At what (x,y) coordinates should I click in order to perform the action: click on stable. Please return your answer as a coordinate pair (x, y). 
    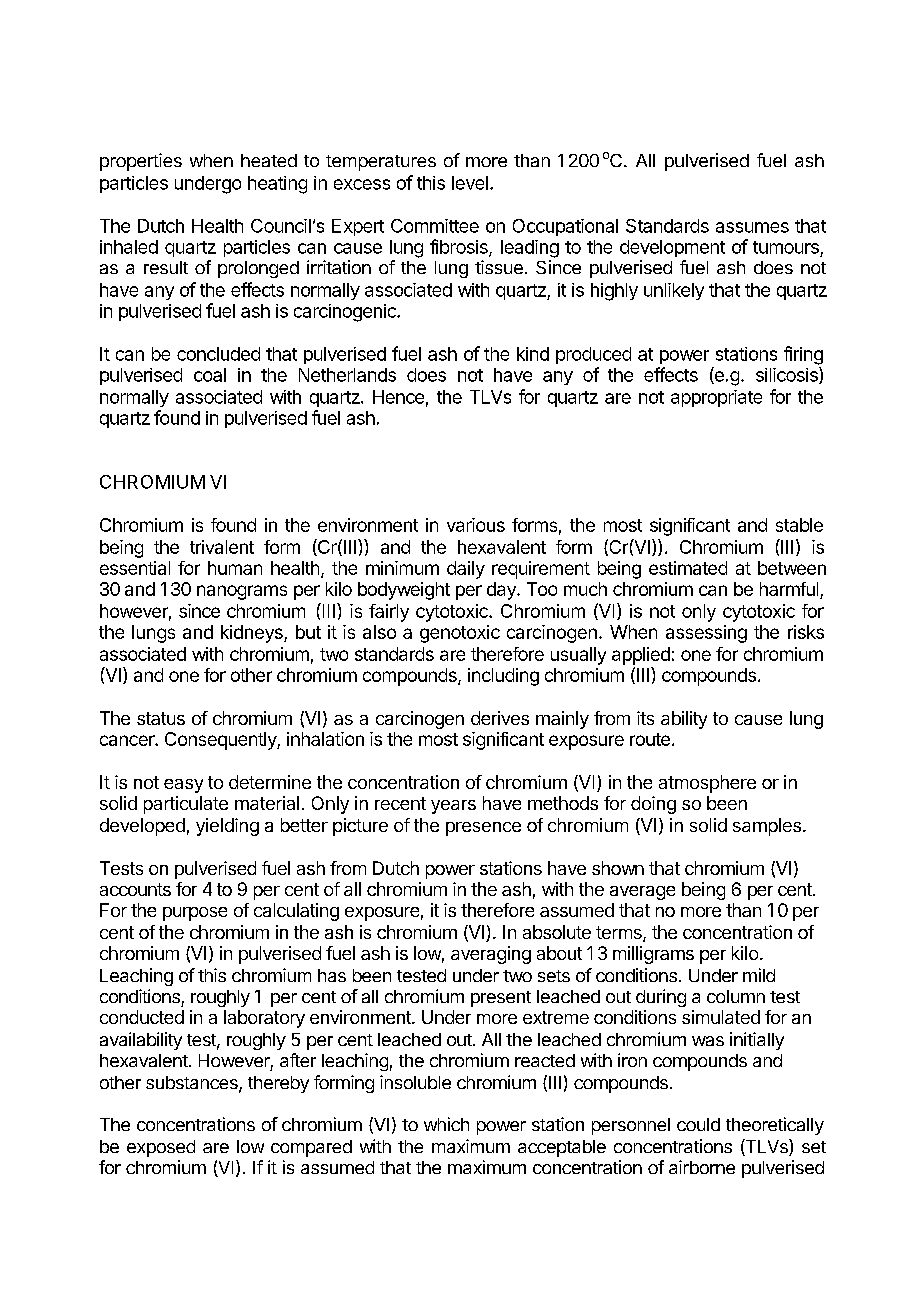
    Looking at the image, I should click on (799, 525).
